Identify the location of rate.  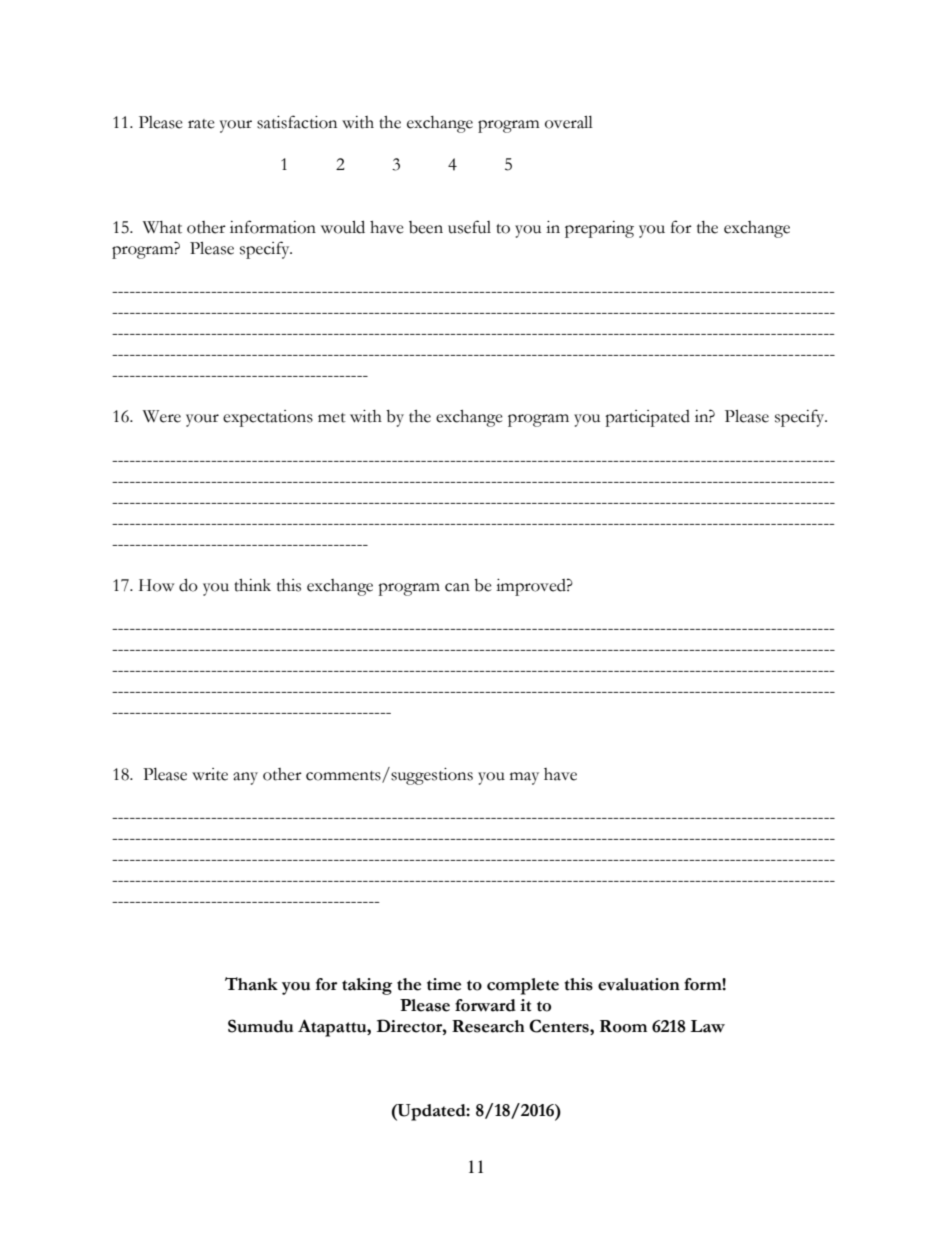
(201, 124).
